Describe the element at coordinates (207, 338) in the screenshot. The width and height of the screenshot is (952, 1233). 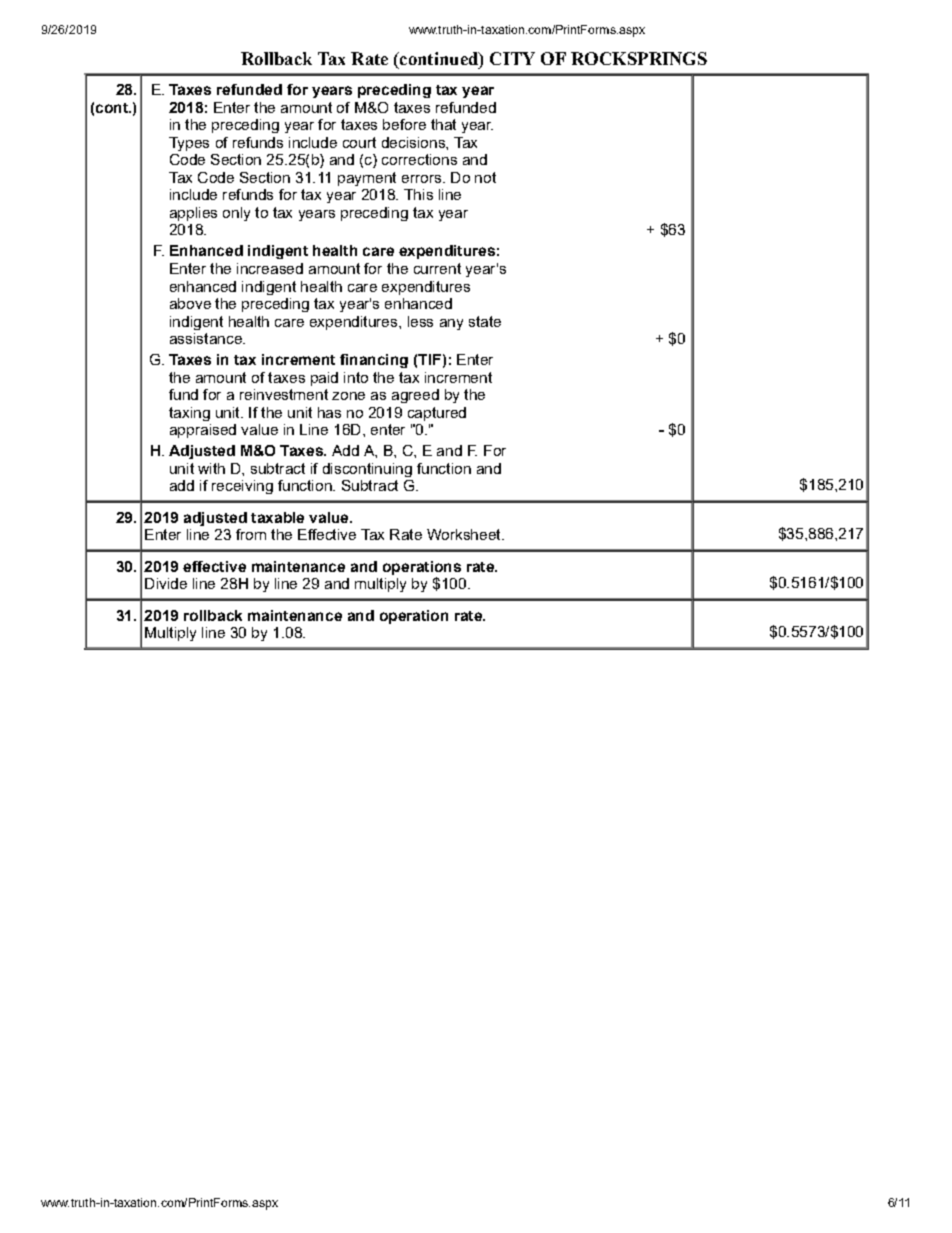
I see `assistance` at that location.
